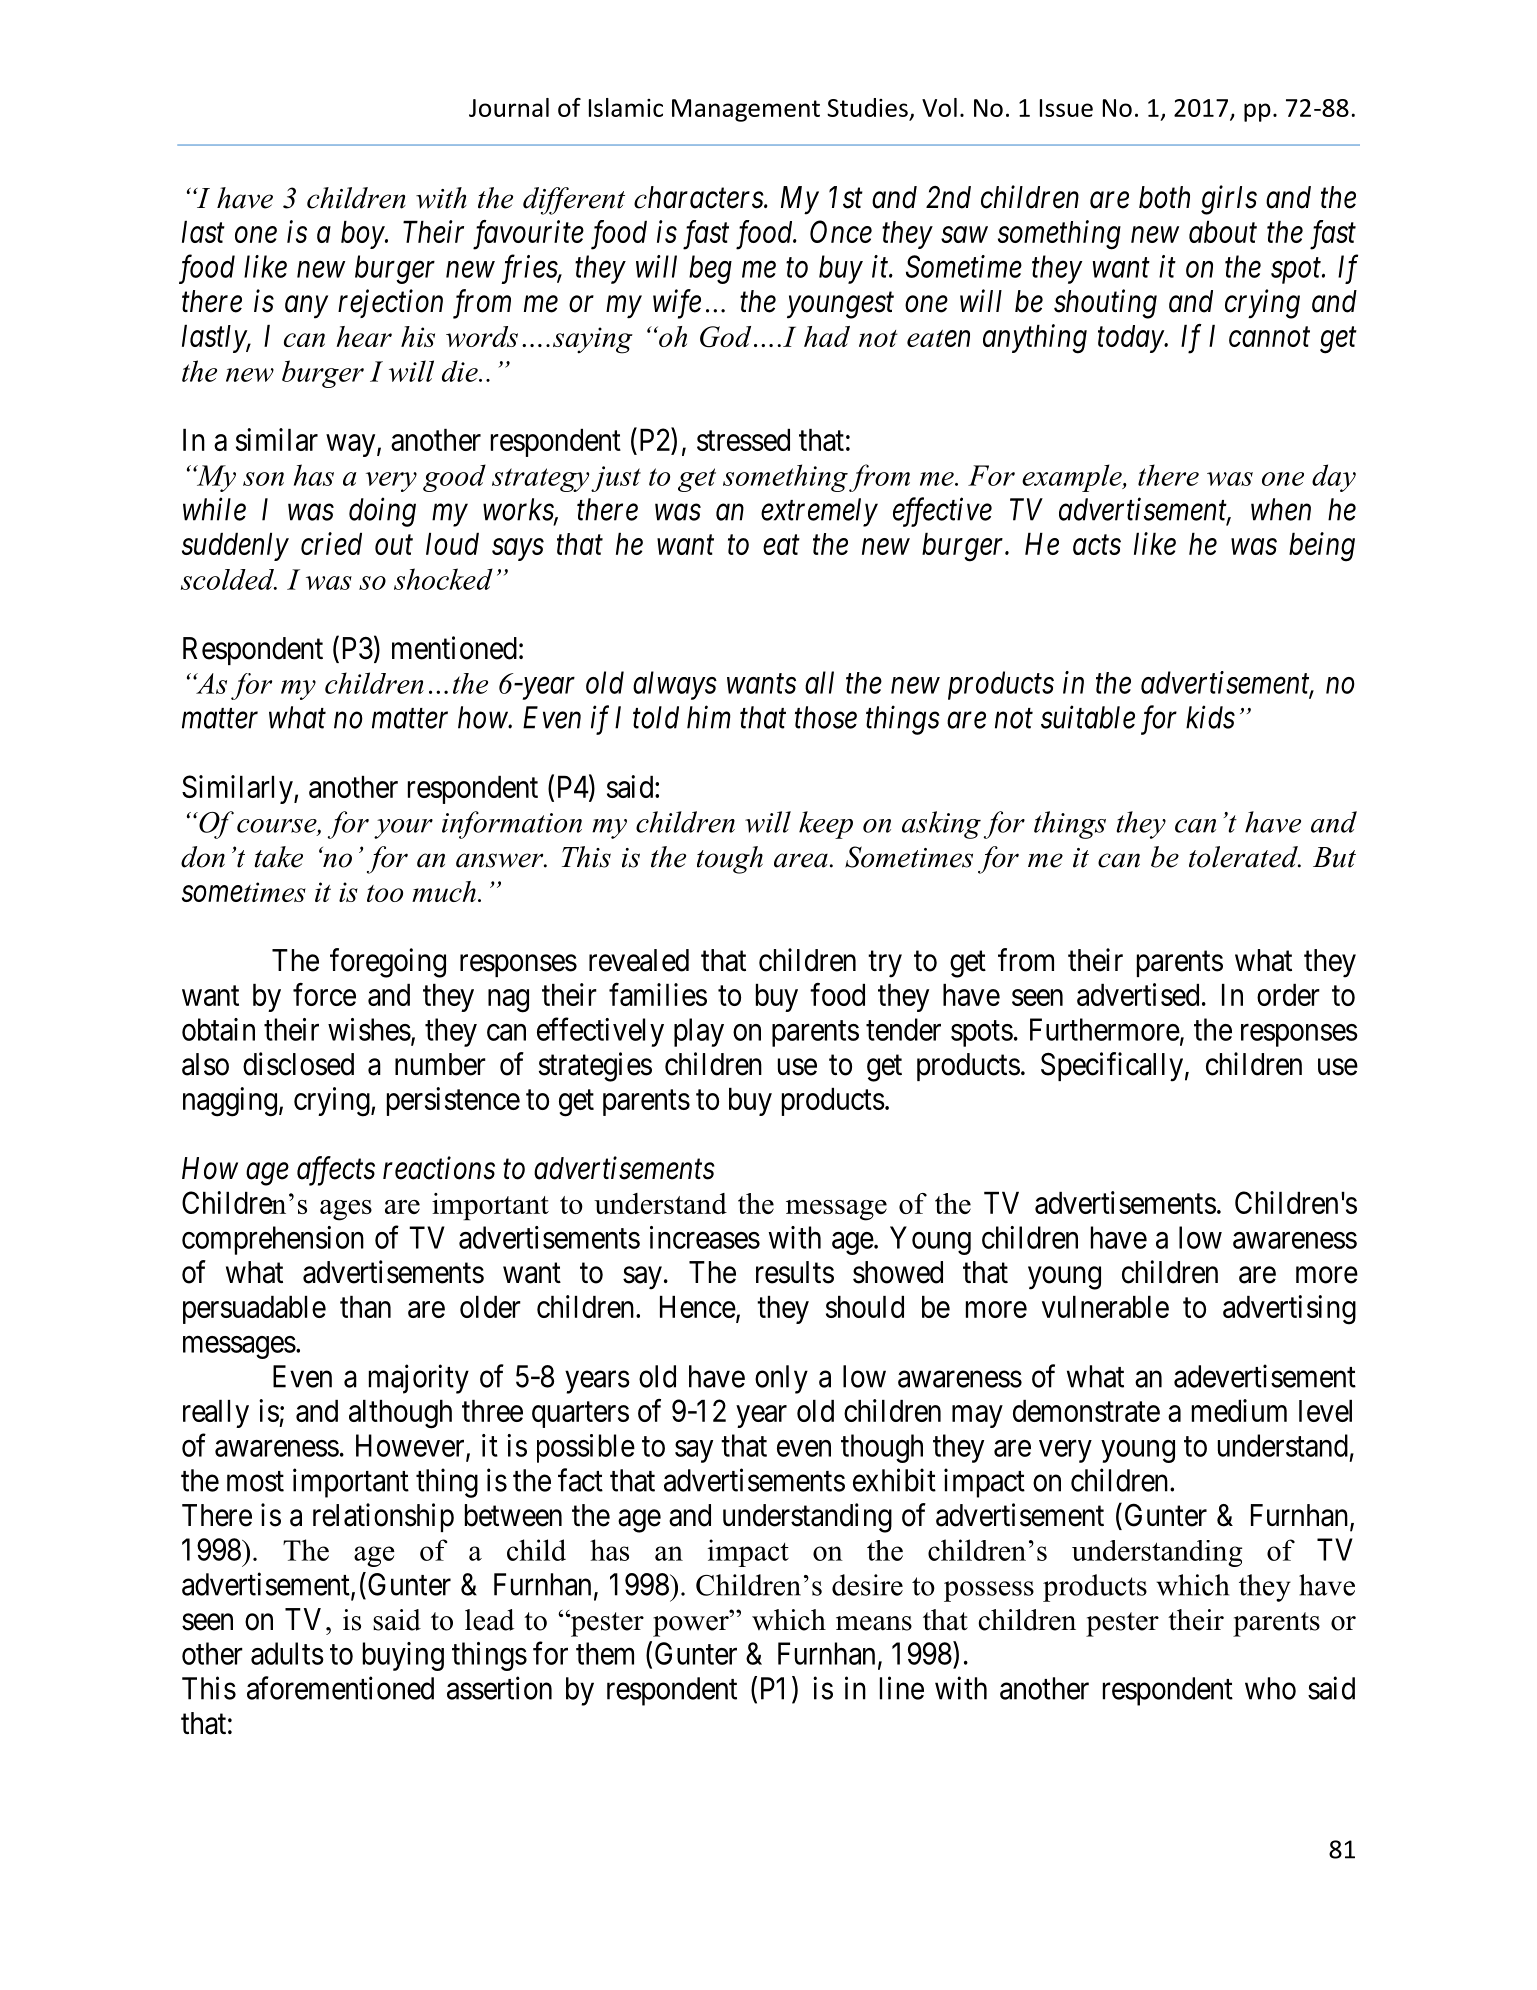 This image has height=1990, width=1537. What do you see at coordinates (1244, 857) in the image?
I see `tolerated` at bounding box center [1244, 857].
